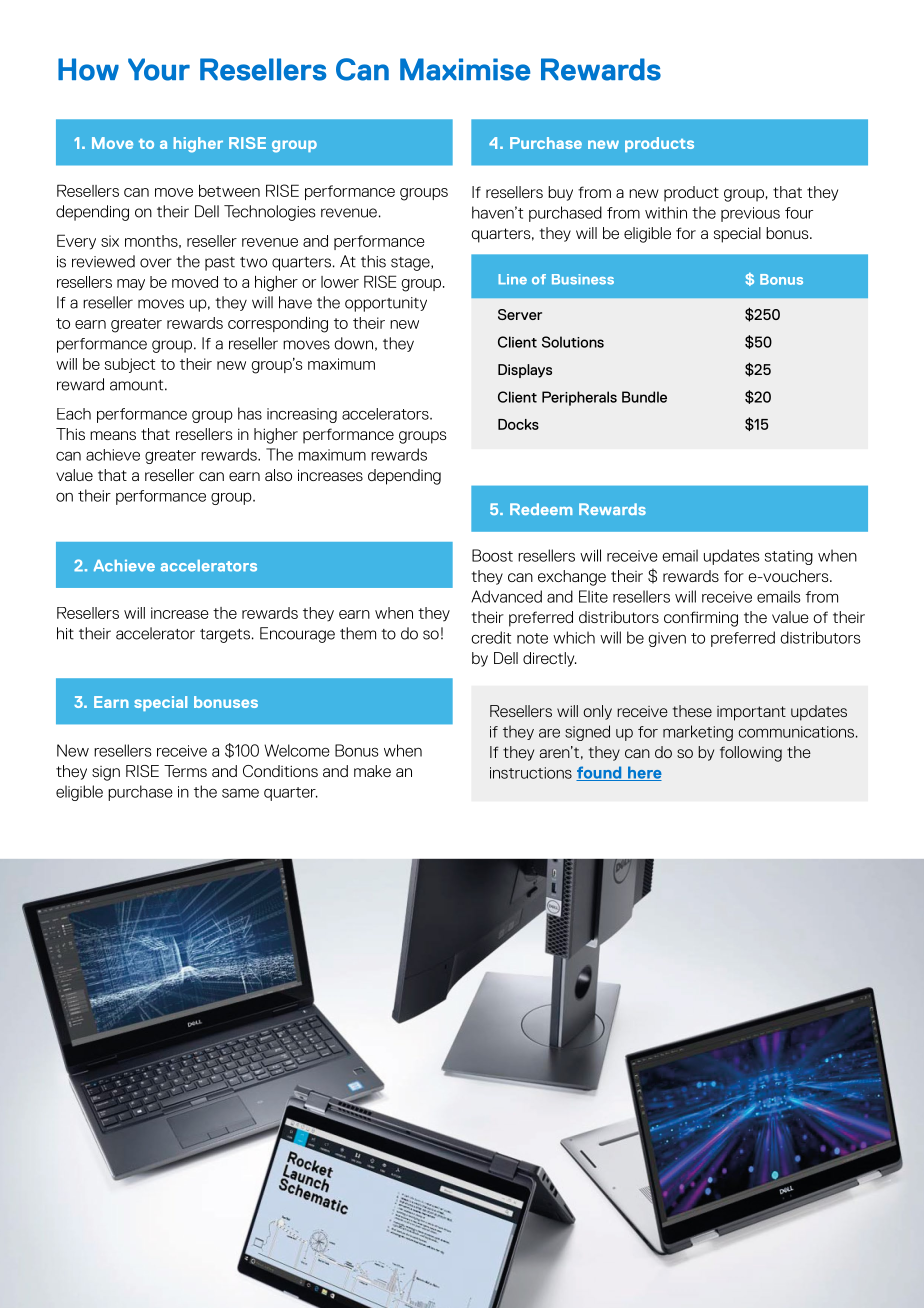 This page has height=1308, width=924. Describe the element at coordinates (644, 397) in the page. I see `Bundle` at that location.
